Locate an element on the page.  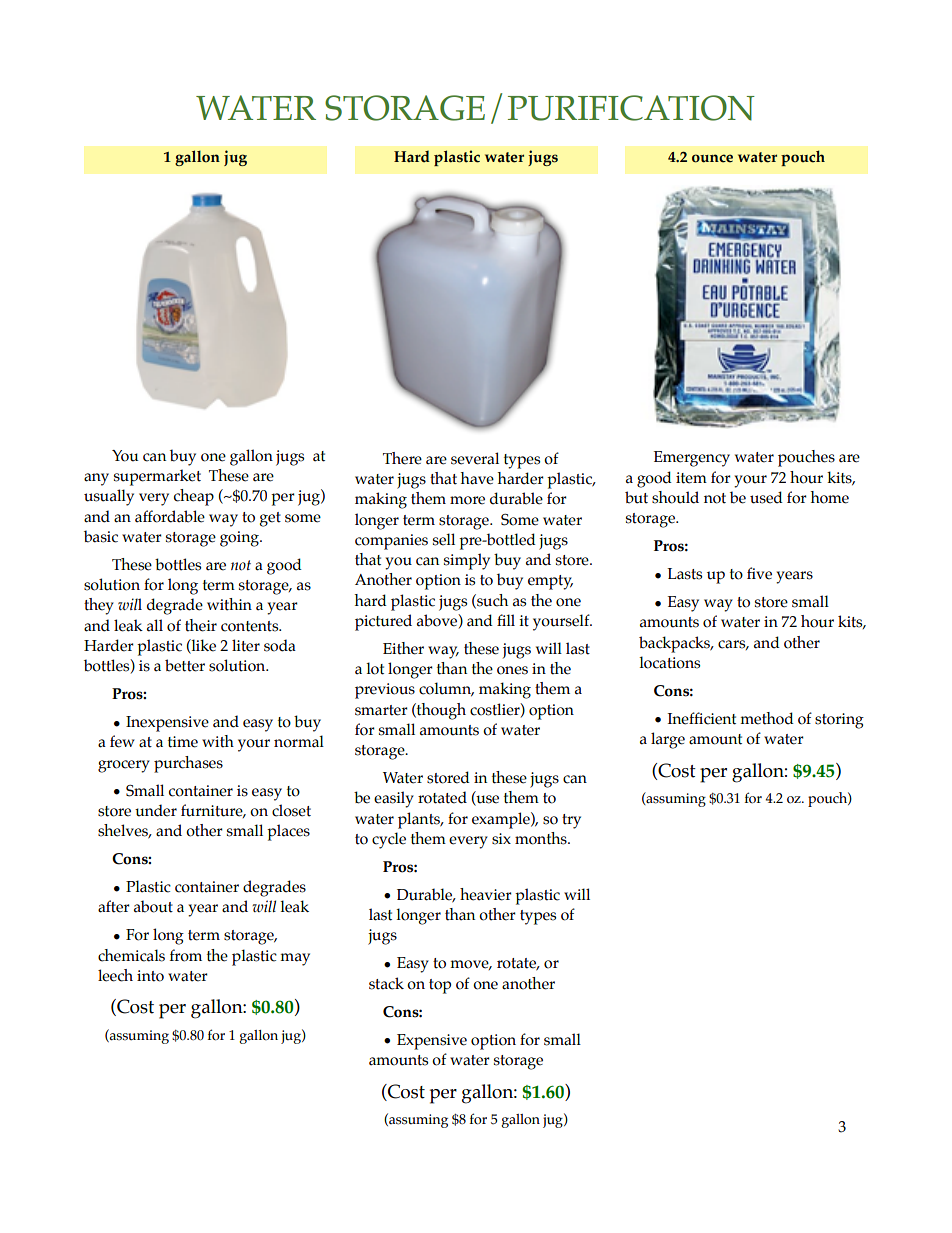
from is located at coordinates (186, 955).
